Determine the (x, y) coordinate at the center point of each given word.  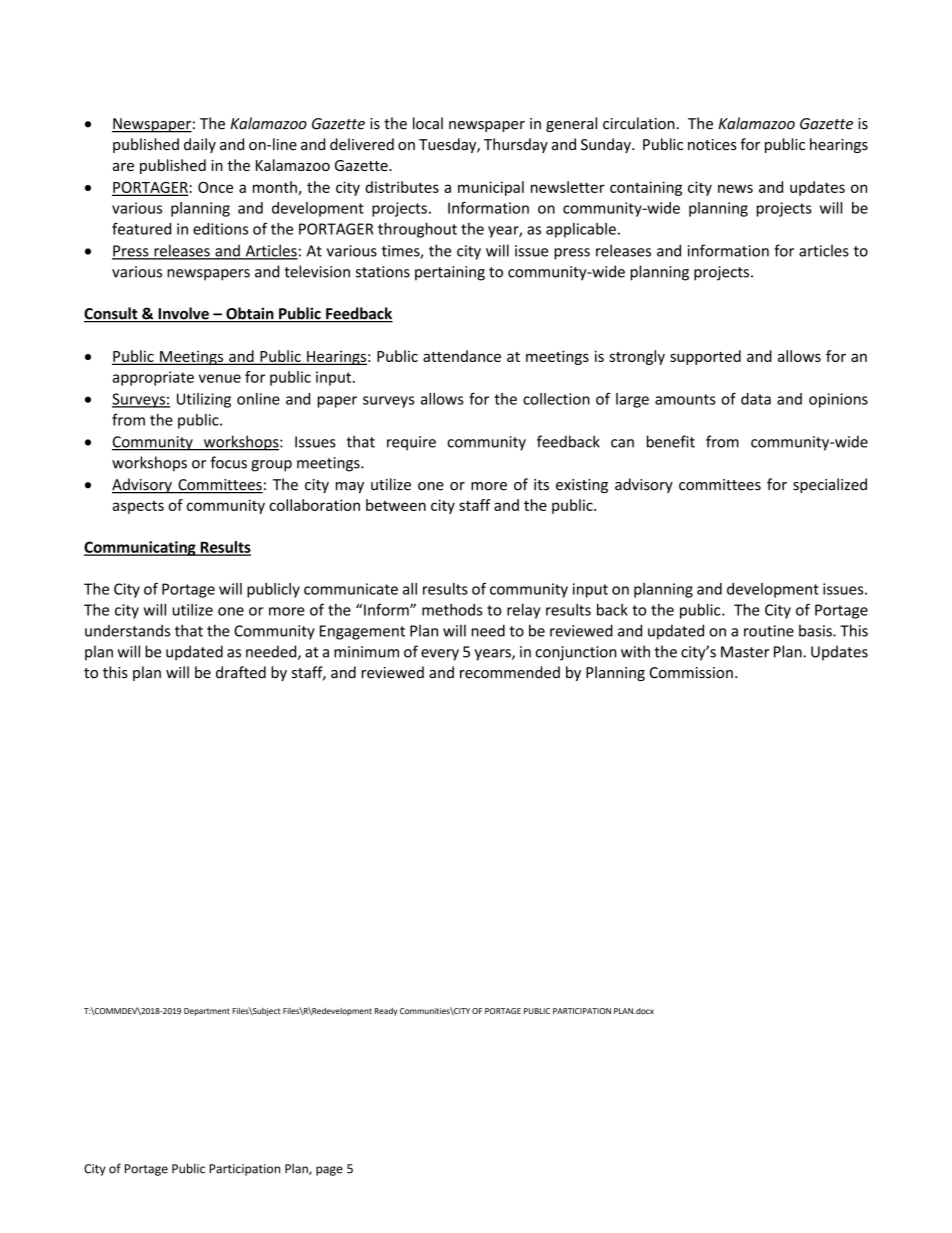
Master (745, 652)
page (329, 1171)
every (440, 655)
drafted (241, 672)
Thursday (516, 145)
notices (712, 145)
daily (200, 145)
